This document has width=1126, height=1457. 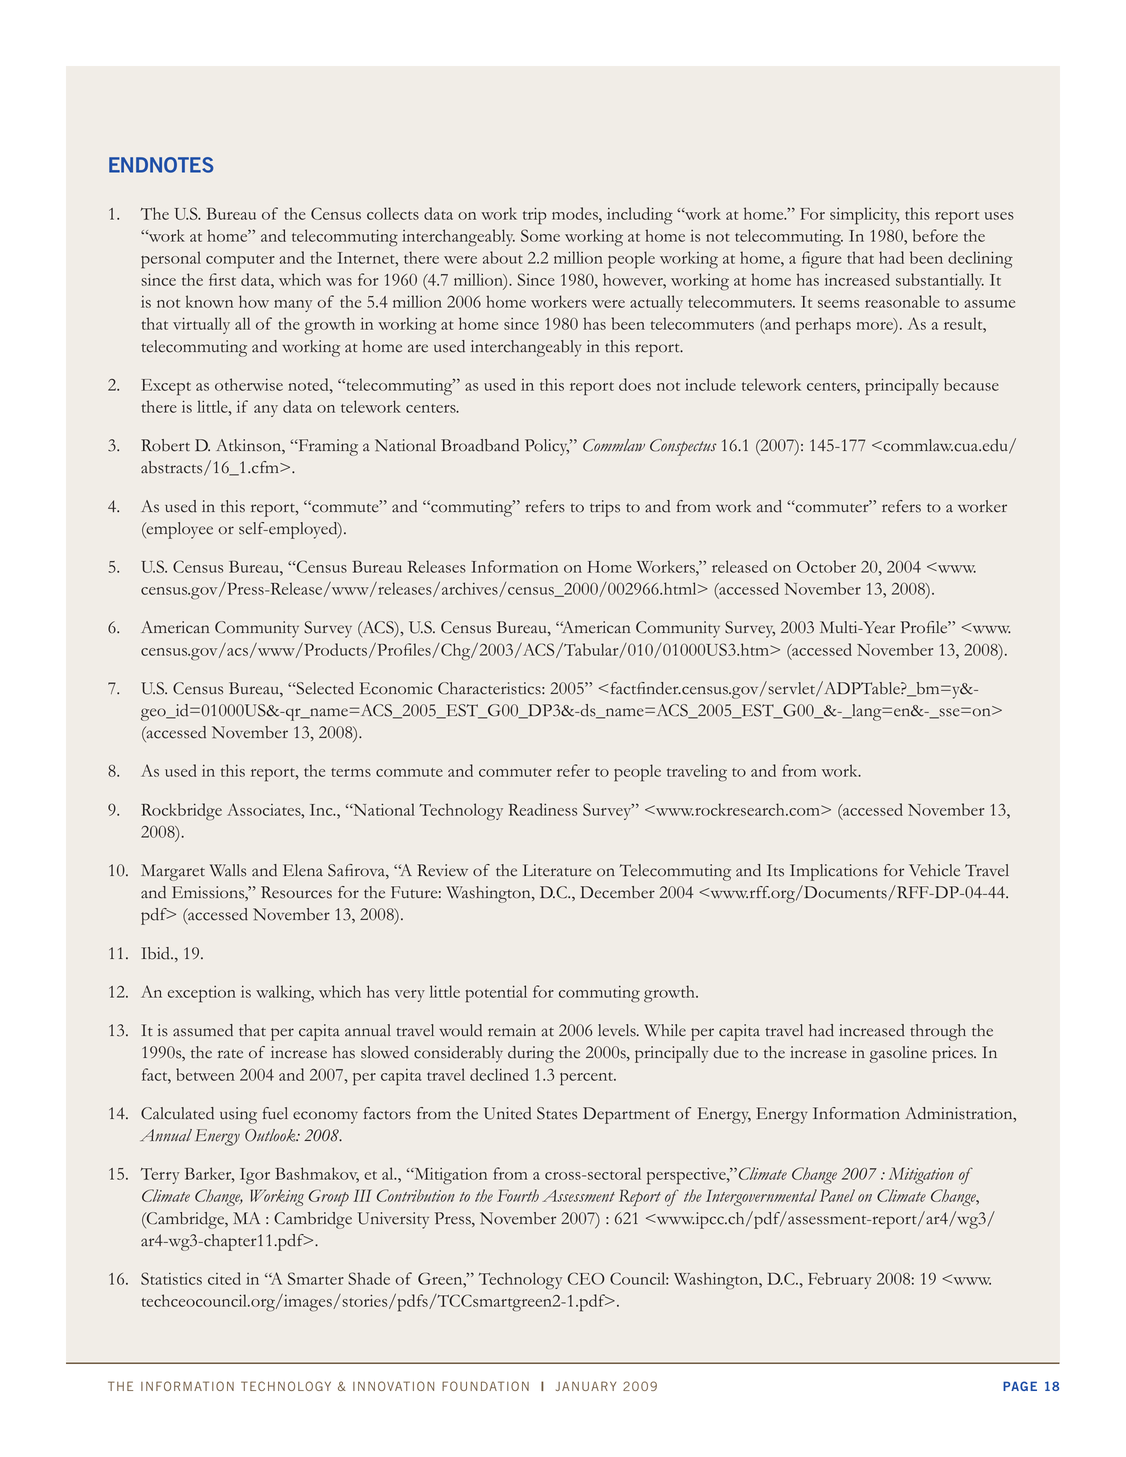 I want to click on january, so click(x=586, y=1386).
